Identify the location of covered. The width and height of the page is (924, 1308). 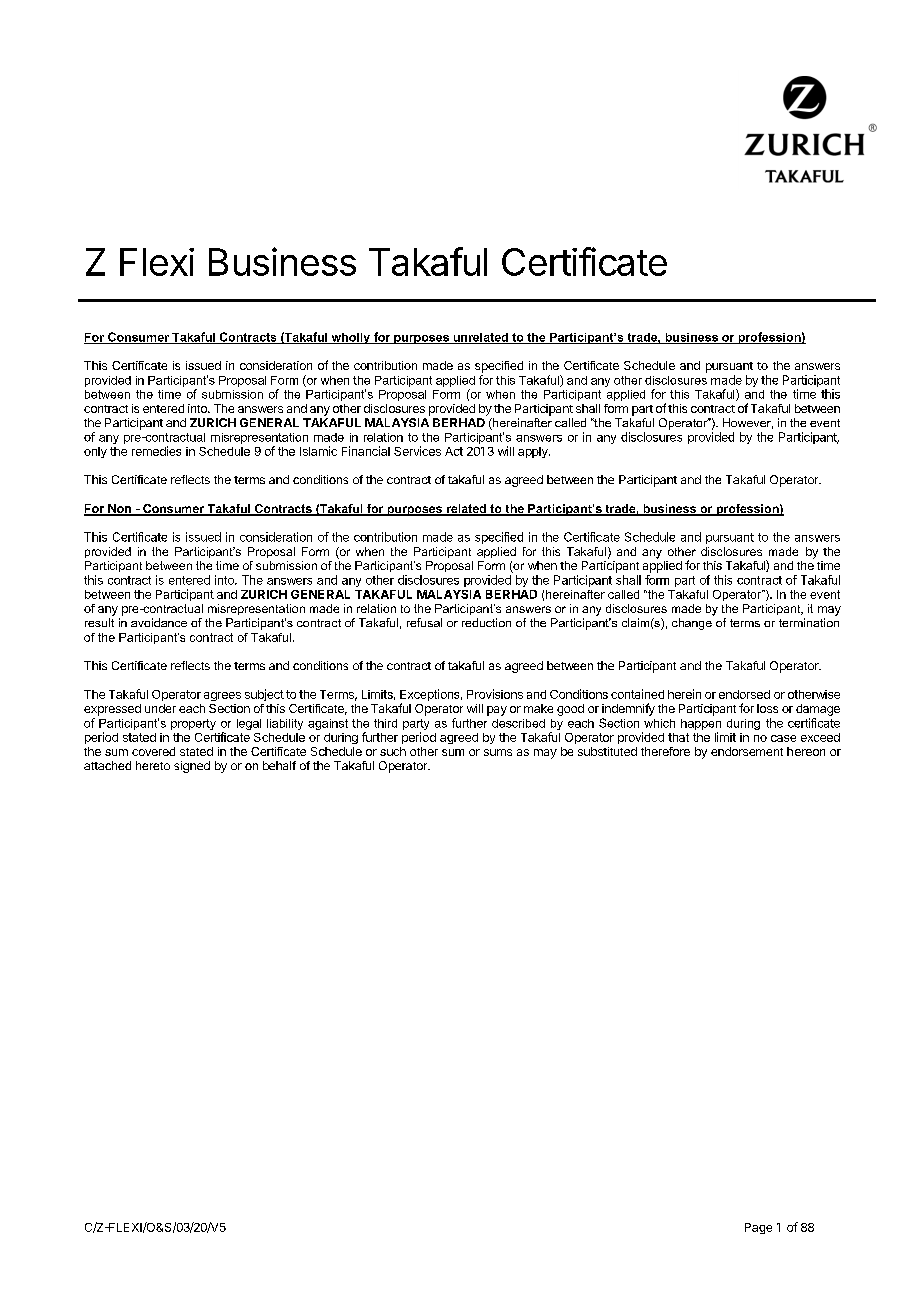
(153, 751).
